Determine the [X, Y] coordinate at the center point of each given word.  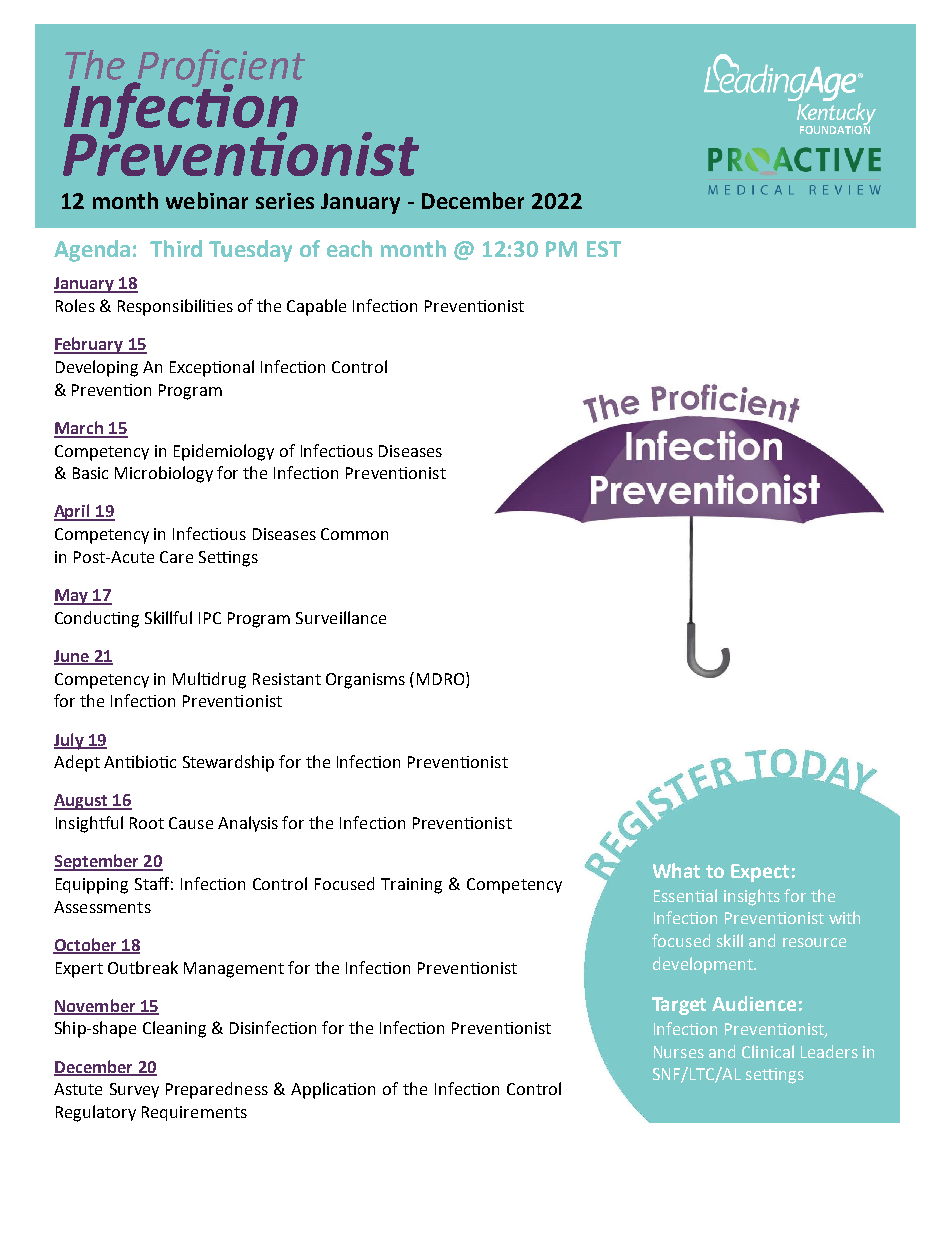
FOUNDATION [835, 128]
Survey [134, 1090]
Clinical [768, 1051]
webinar [207, 200]
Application [333, 1090]
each [349, 248]
